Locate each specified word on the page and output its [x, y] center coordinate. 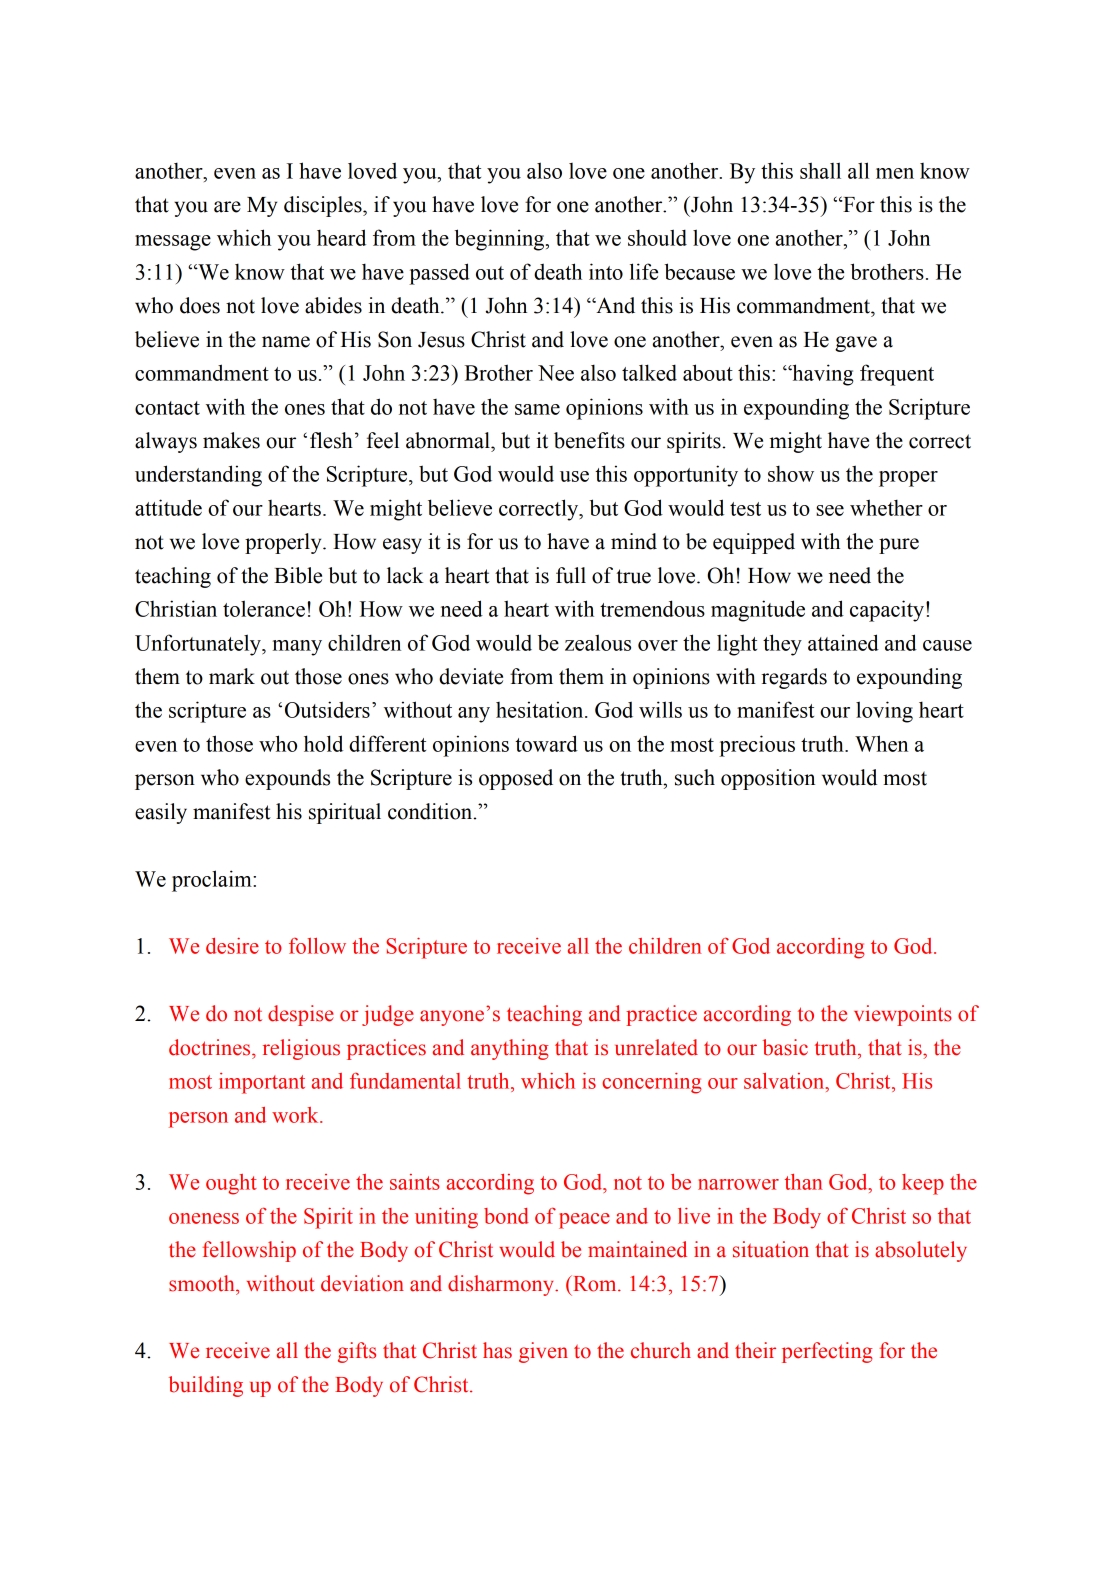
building [206, 1386]
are [227, 207]
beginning [501, 240]
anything [509, 1049]
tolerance [264, 608]
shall [820, 170]
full [571, 575]
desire [232, 946]
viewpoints [903, 1015]
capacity [888, 611]
